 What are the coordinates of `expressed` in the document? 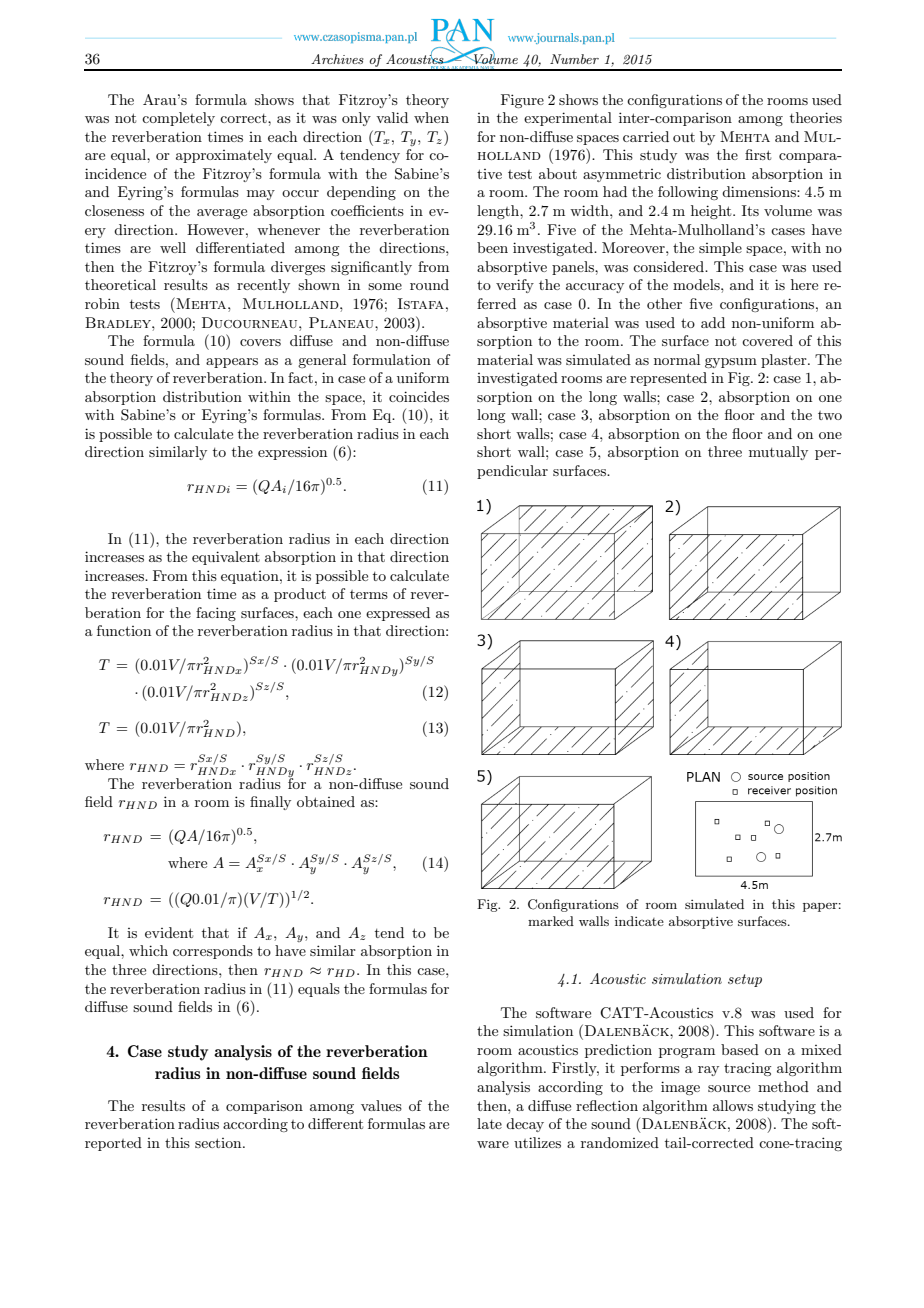 It's located at (398, 614).
